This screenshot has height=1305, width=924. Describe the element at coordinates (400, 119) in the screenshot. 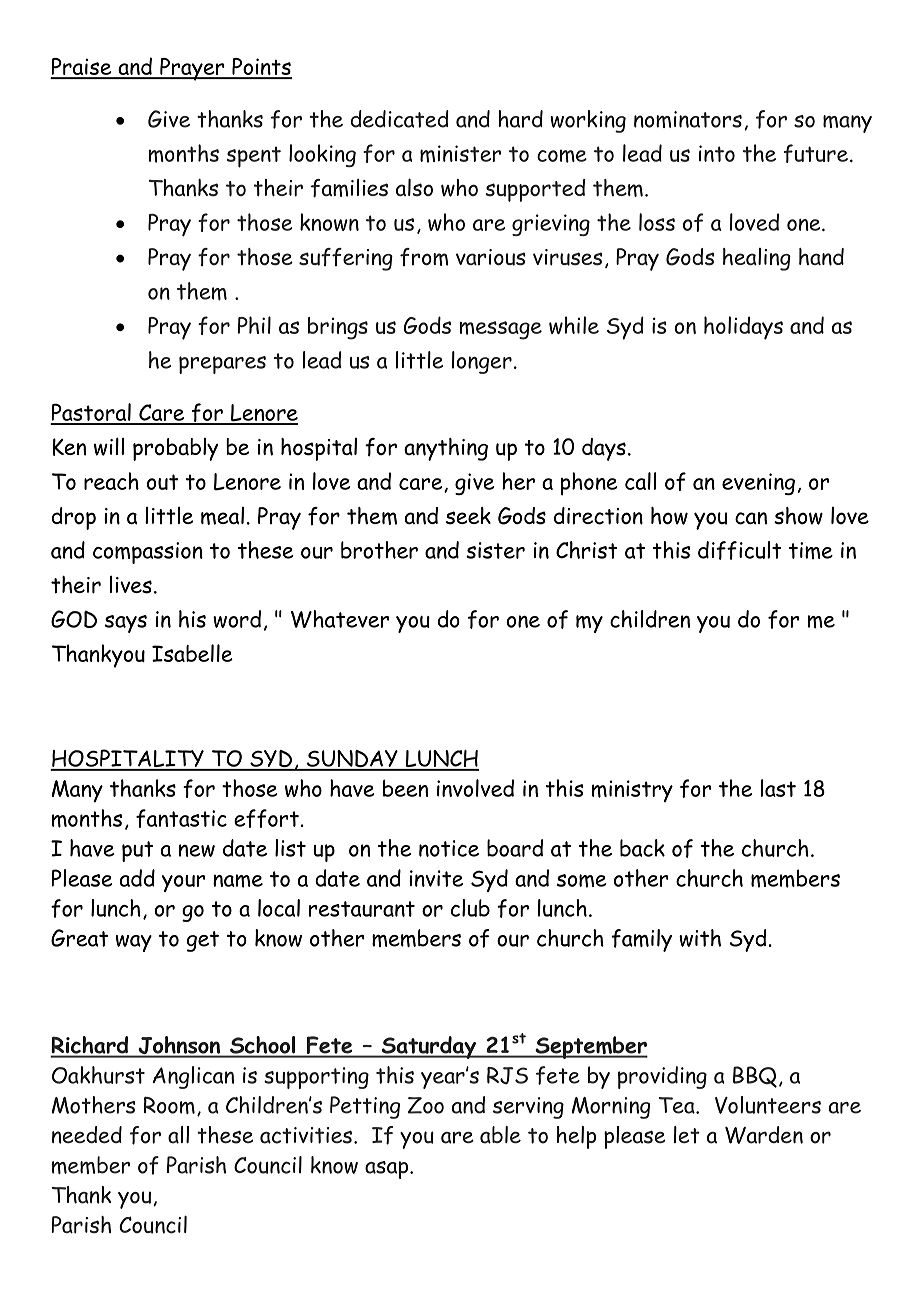

I see `dedicated` at that location.
